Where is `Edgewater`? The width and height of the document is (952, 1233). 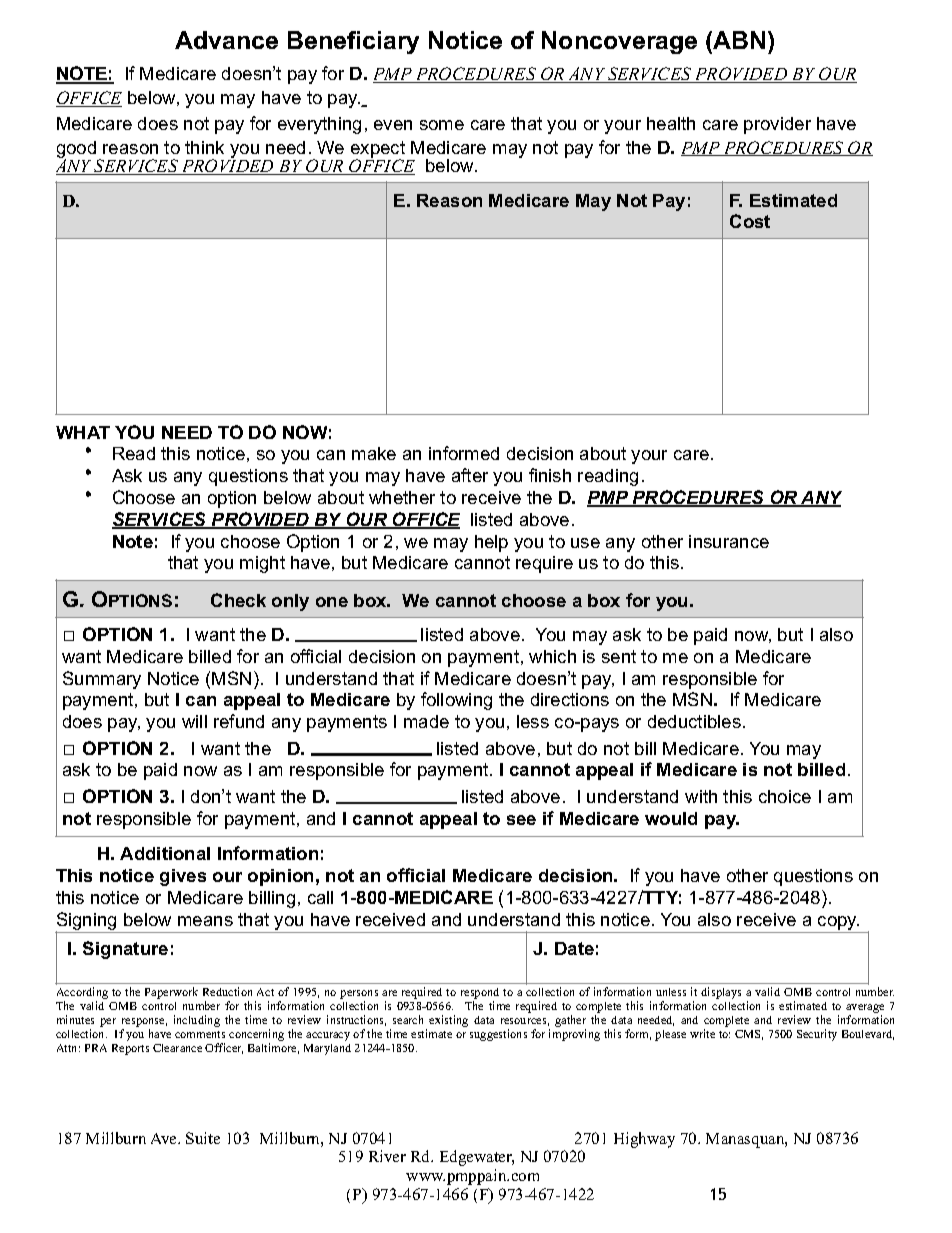
Edgewater is located at coordinates (477, 1158).
